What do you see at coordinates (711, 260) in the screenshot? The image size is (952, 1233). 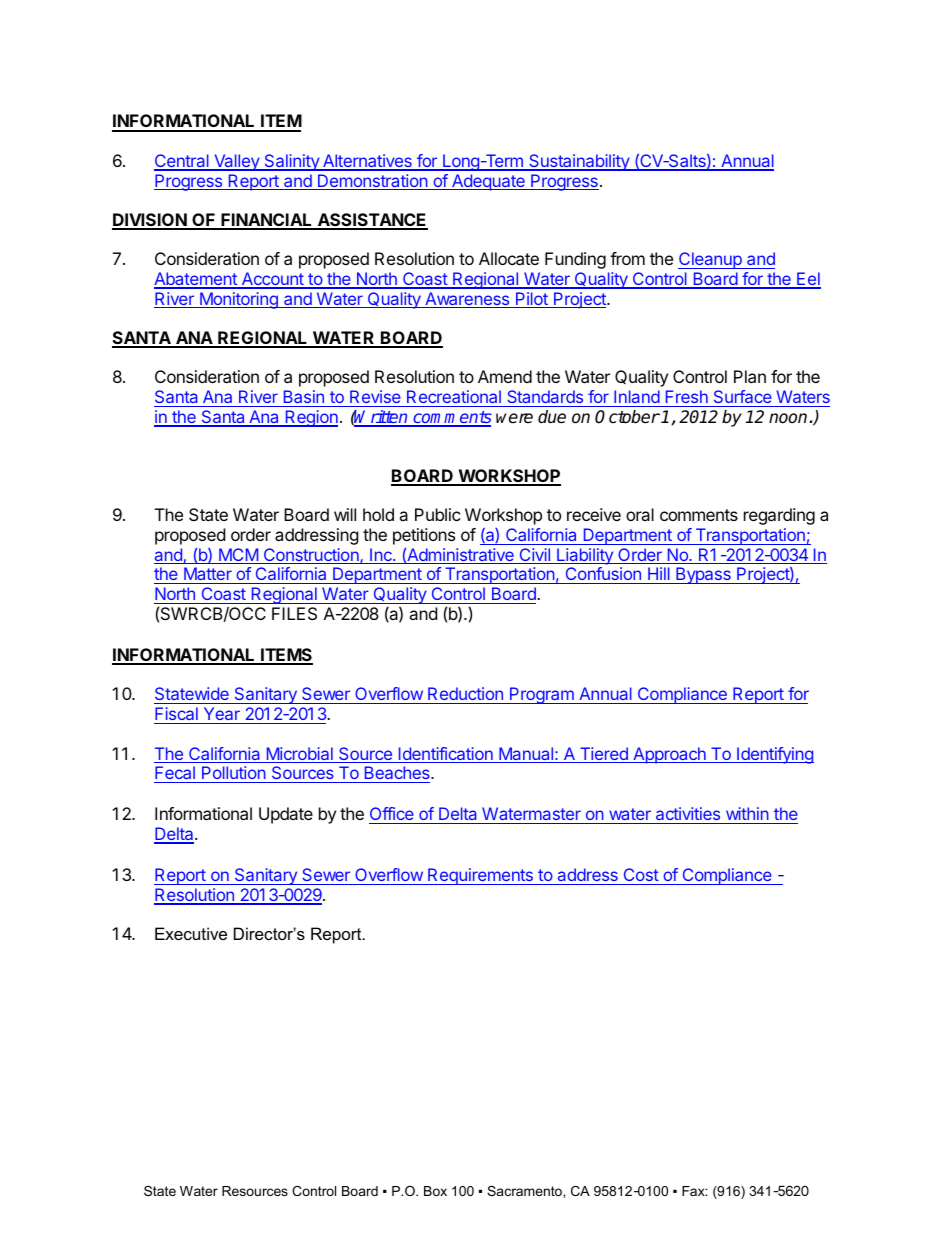 I see `Cleanup` at bounding box center [711, 260].
